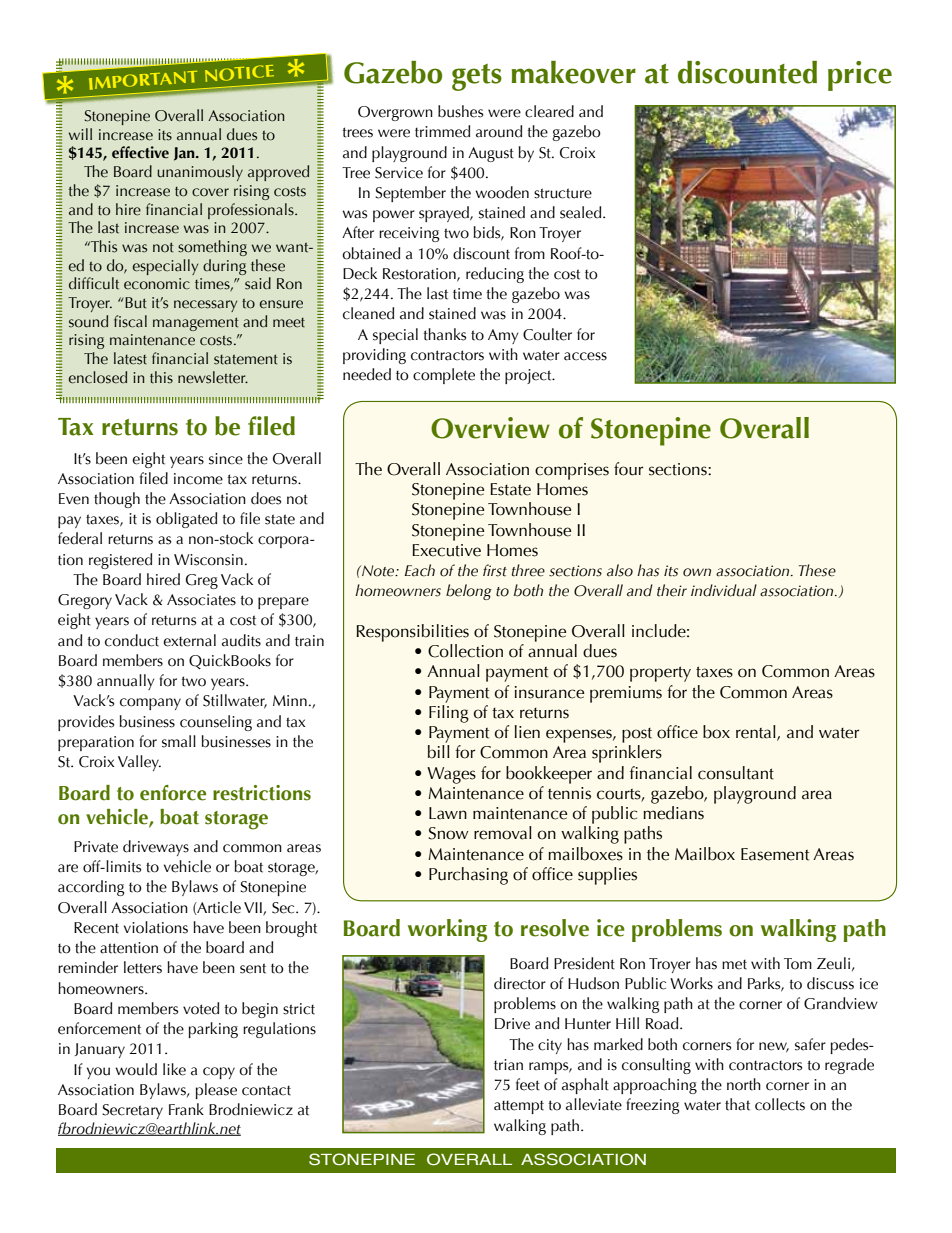 Image resolution: width=952 pixels, height=1233 pixels. I want to click on small, so click(179, 741).
